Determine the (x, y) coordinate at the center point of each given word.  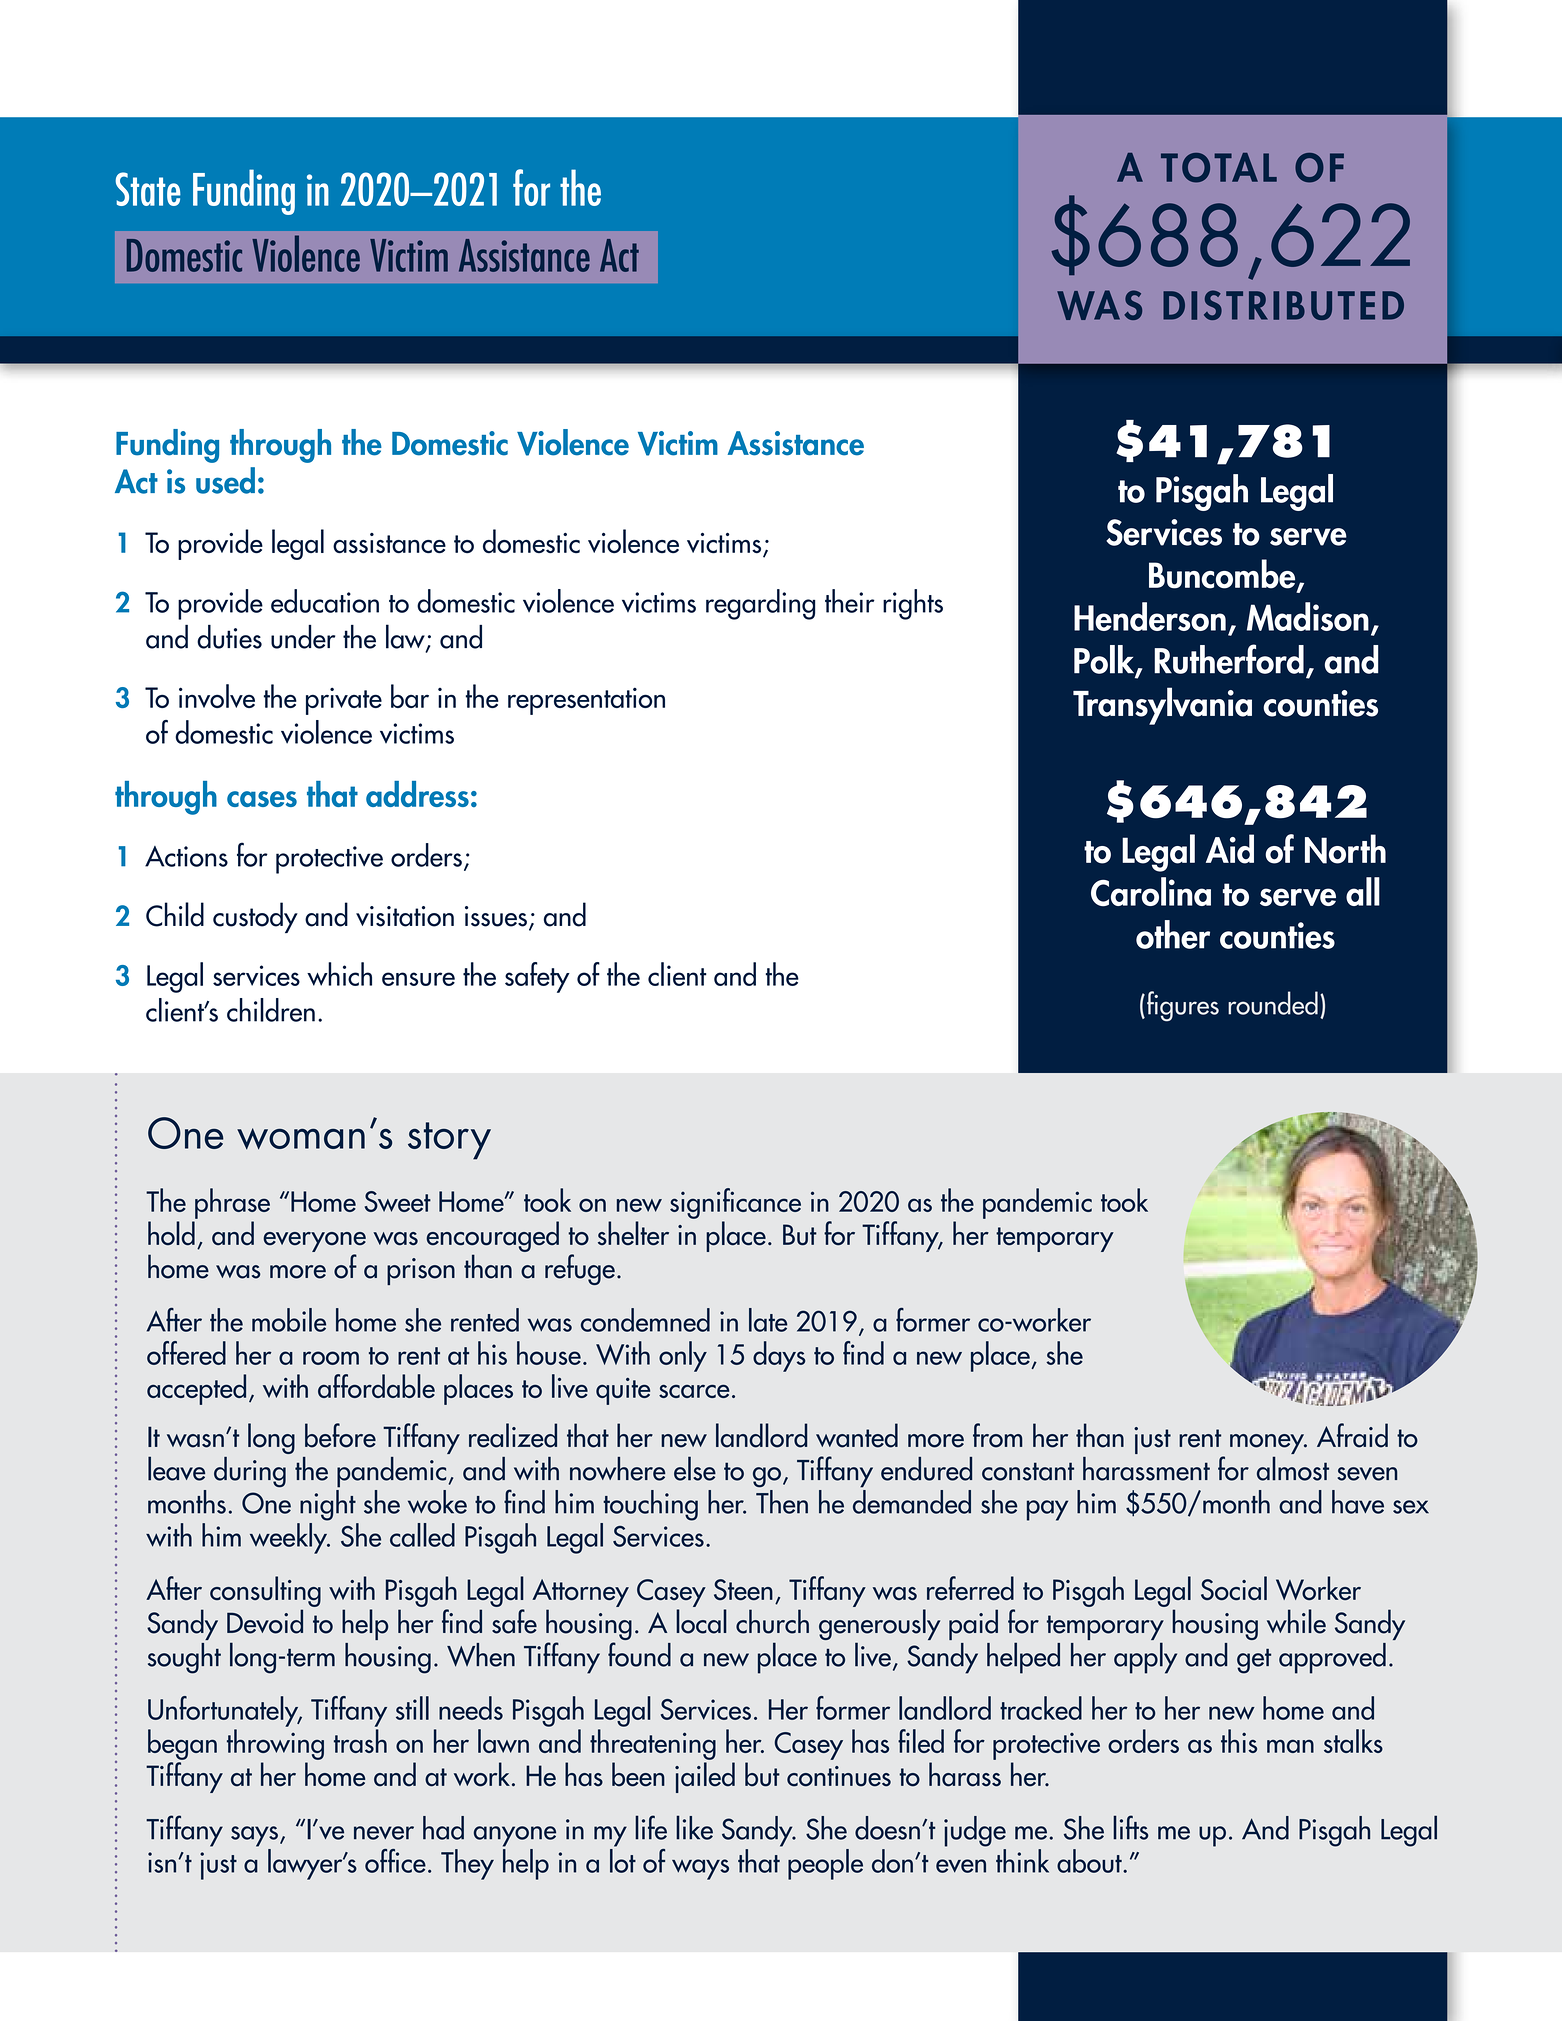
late (768, 1320)
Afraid (1352, 1435)
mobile (289, 1320)
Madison (1308, 616)
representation (586, 701)
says (254, 1836)
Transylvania (1162, 706)
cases (262, 799)
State (148, 189)
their (850, 601)
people (825, 1864)
